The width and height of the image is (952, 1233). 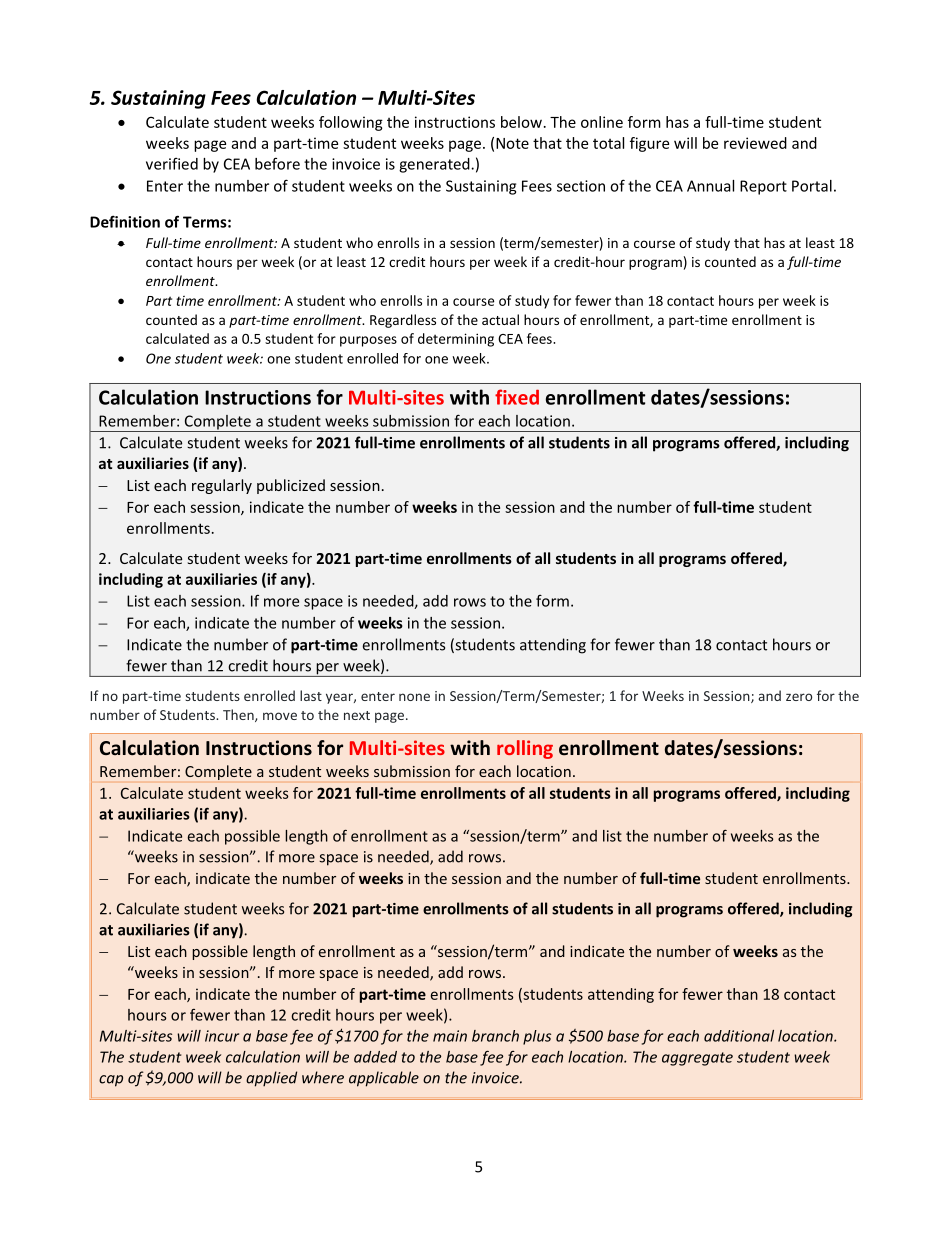 I want to click on rolling, so click(x=525, y=749).
